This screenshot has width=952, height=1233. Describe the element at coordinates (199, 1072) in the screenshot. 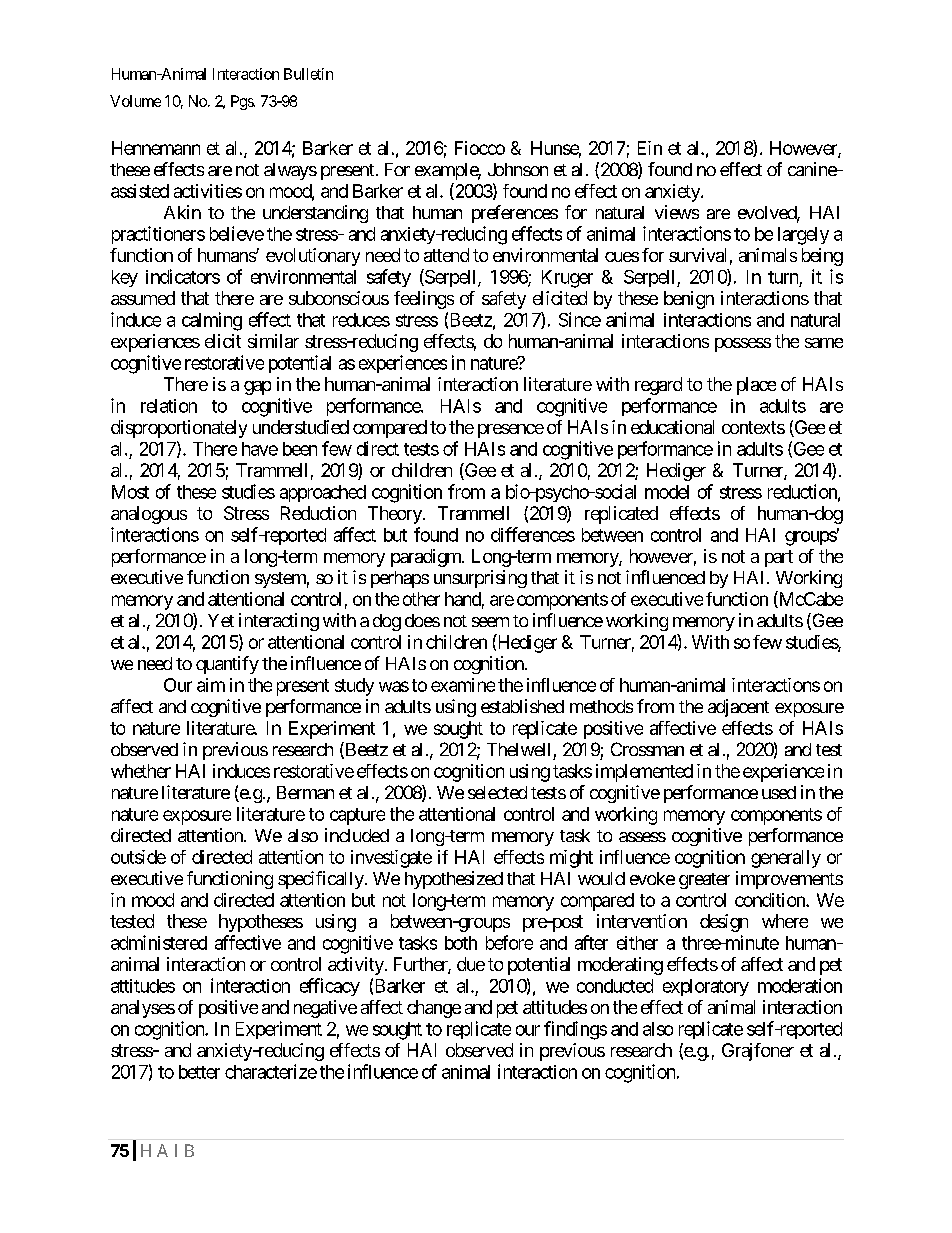

I see `better` at that location.
